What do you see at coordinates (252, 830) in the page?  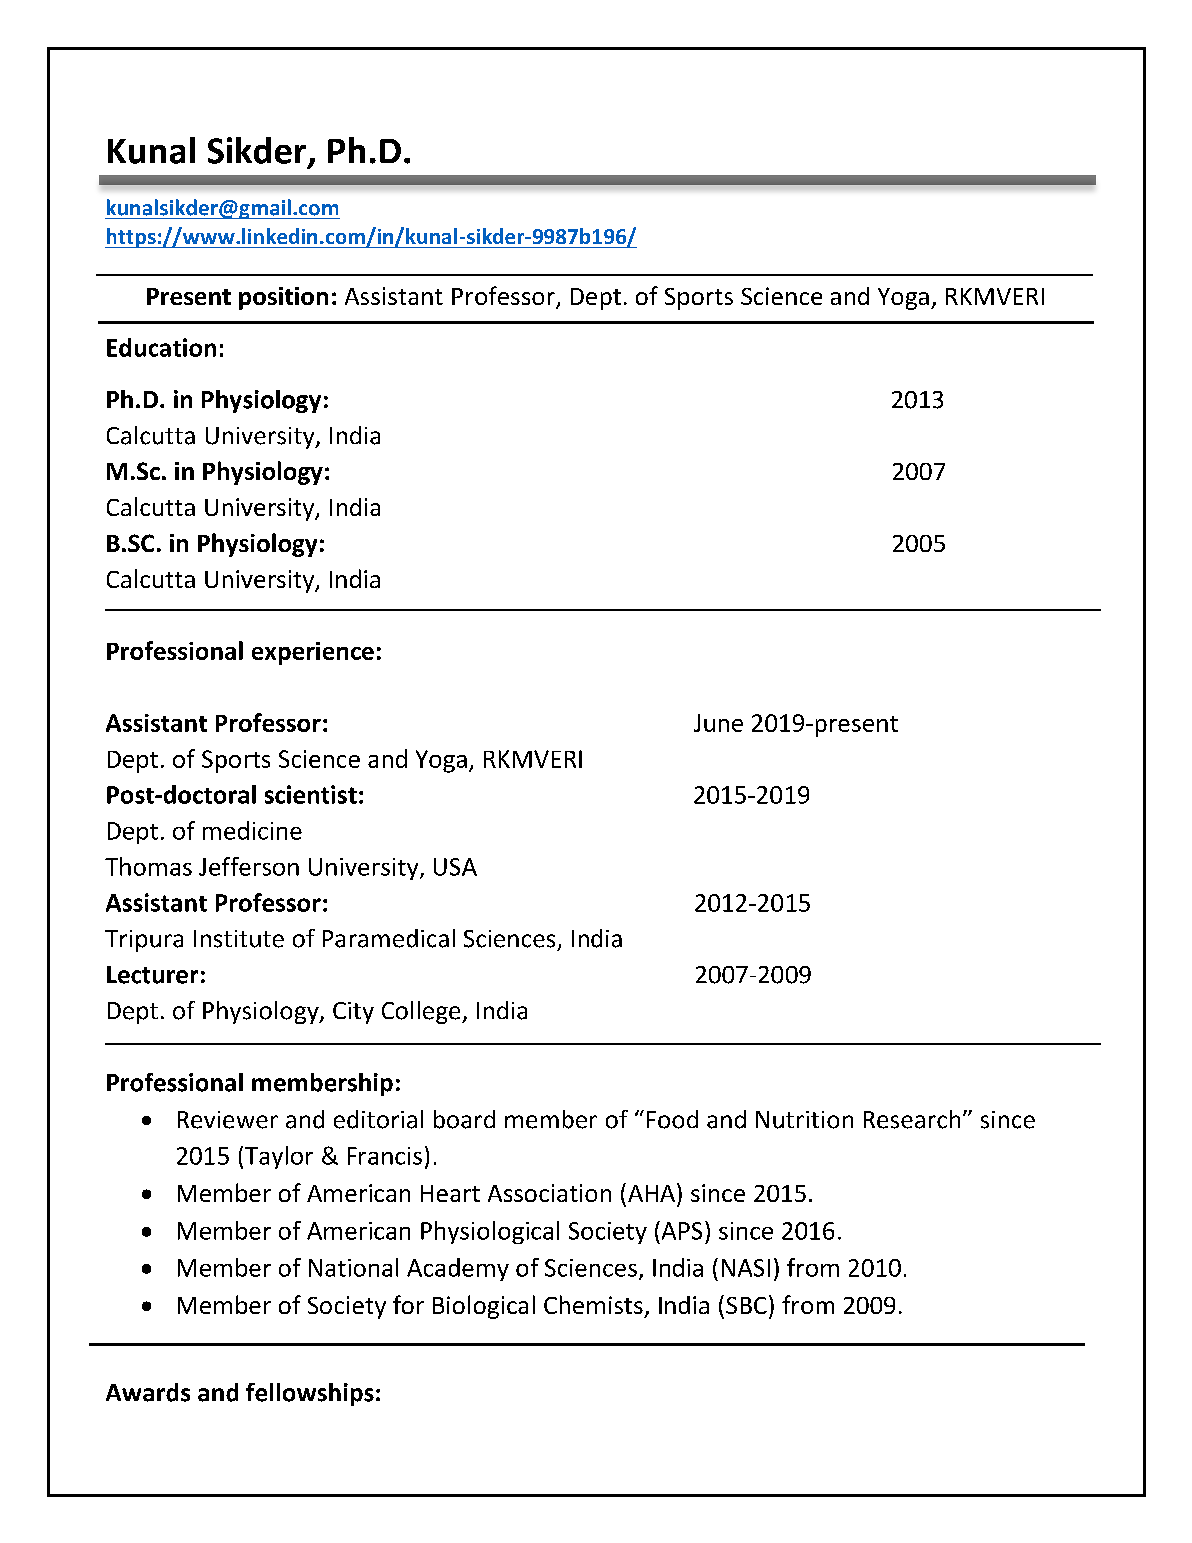 I see `medicine` at bounding box center [252, 830].
